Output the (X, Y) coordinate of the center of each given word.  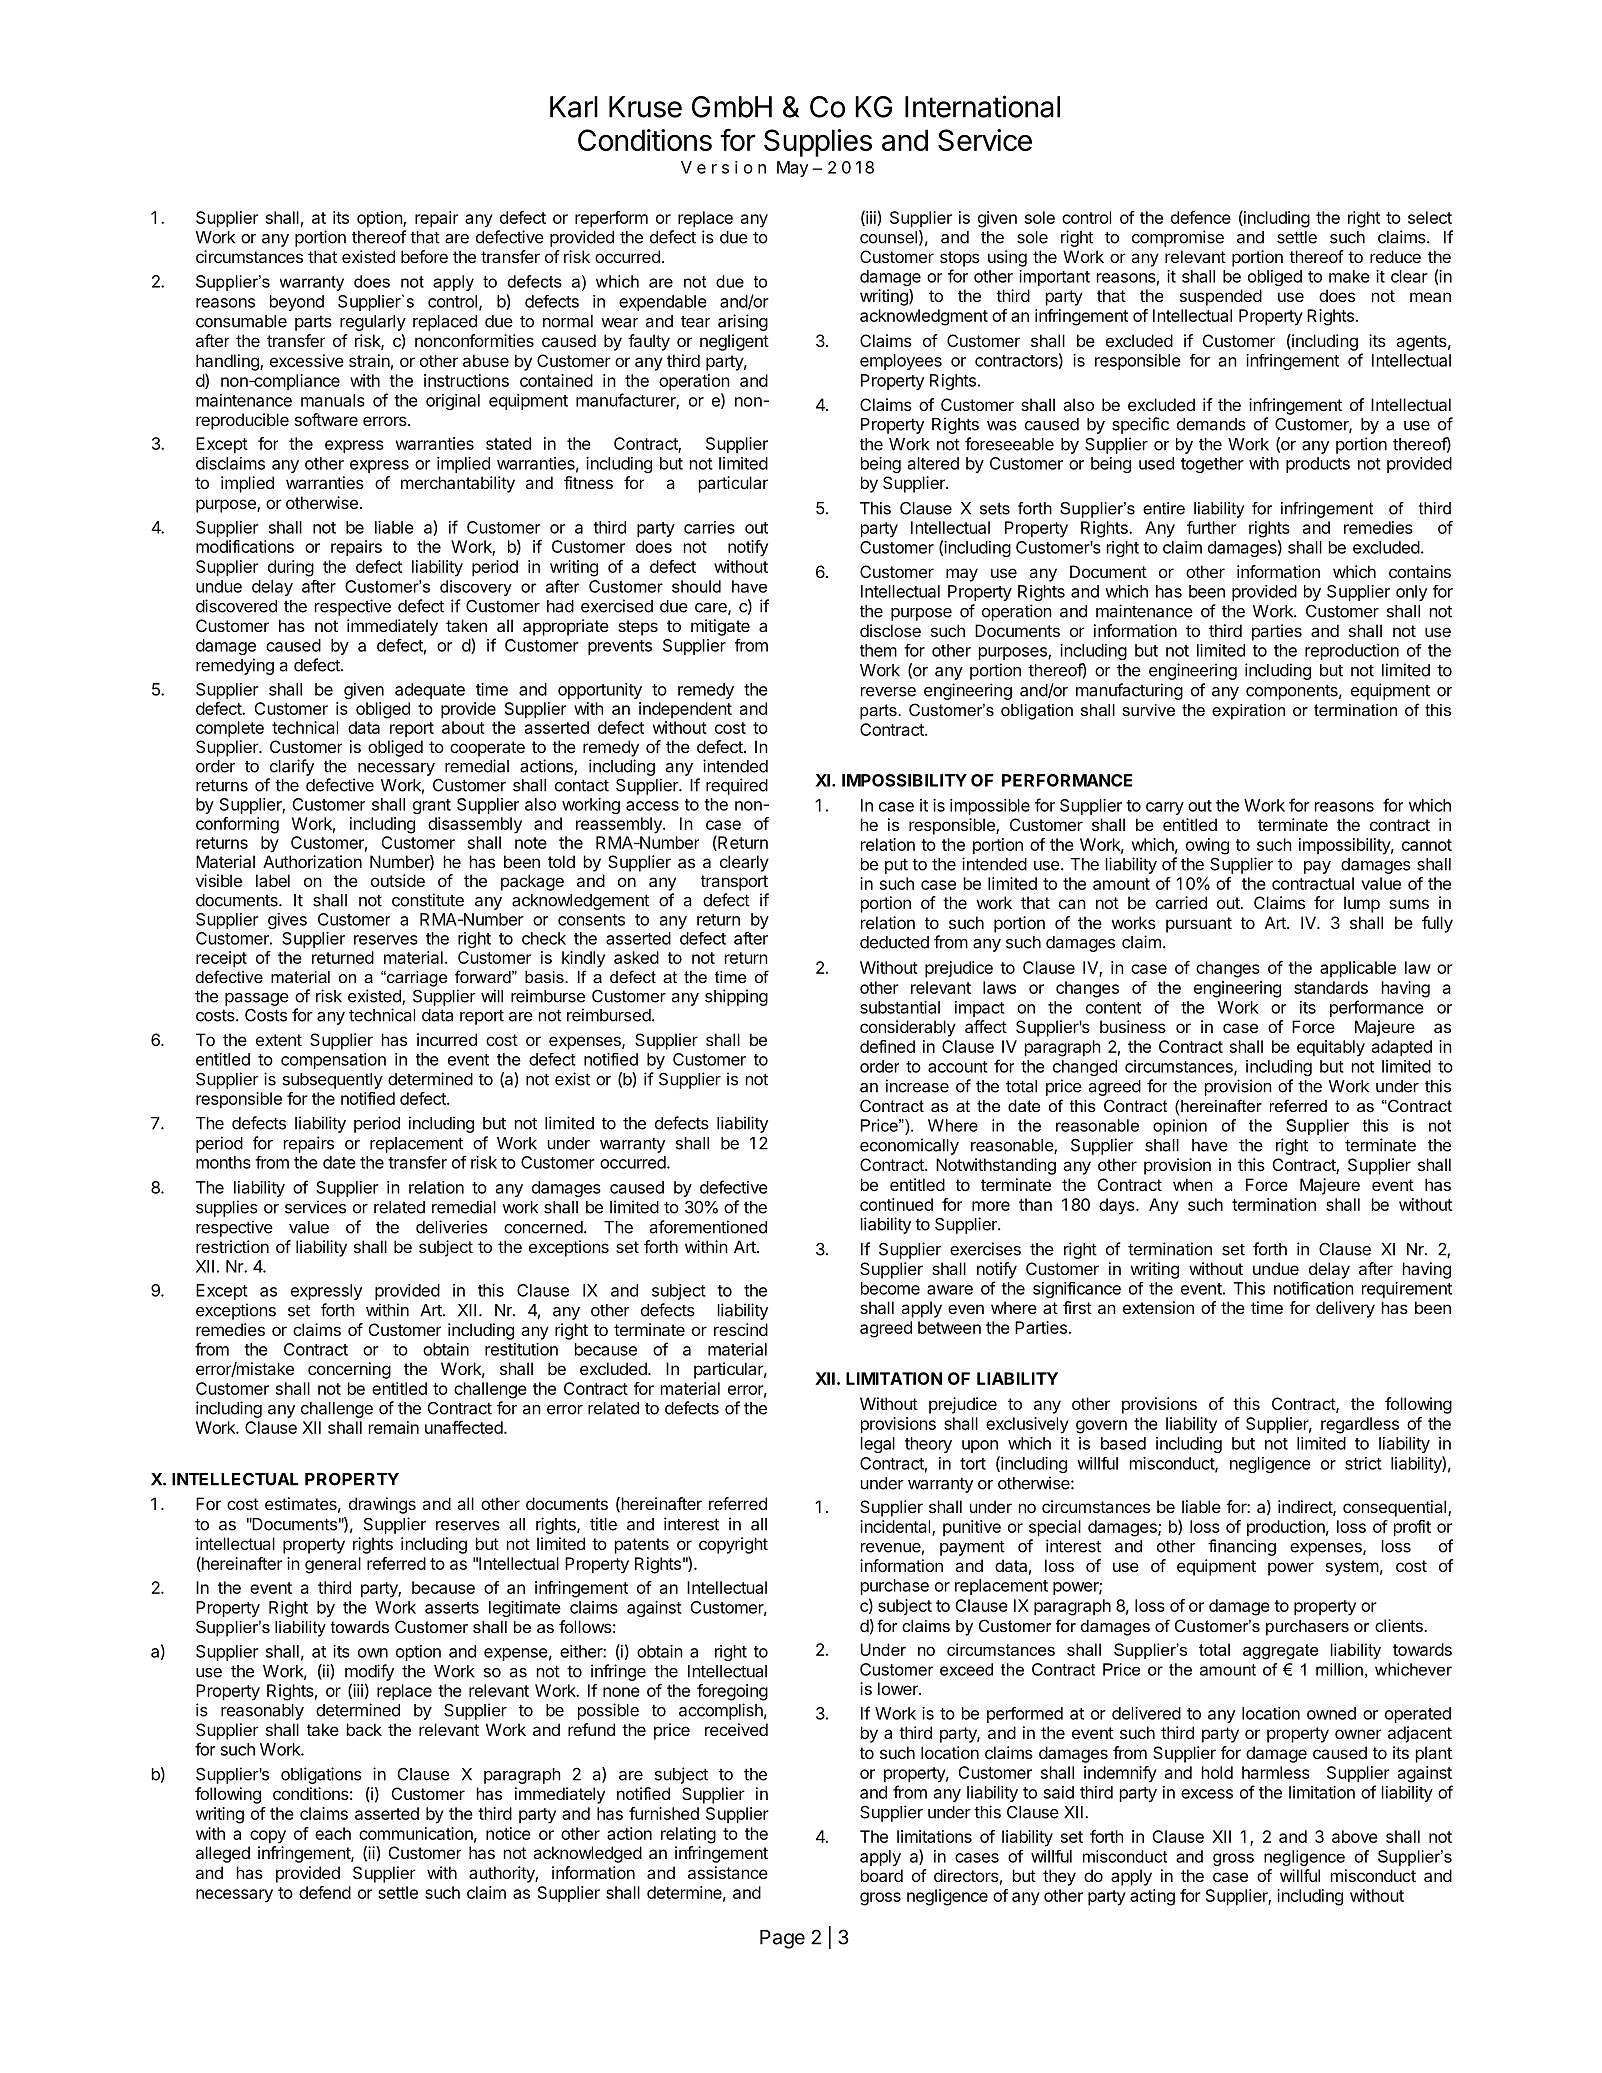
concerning (349, 1370)
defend (325, 1892)
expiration (1248, 712)
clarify (292, 767)
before (424, 256)
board (882, 1875)
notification (1314, 1288)
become (890, 1288)
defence (1201, 217)
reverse (888, 692)
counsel (888, 237)
